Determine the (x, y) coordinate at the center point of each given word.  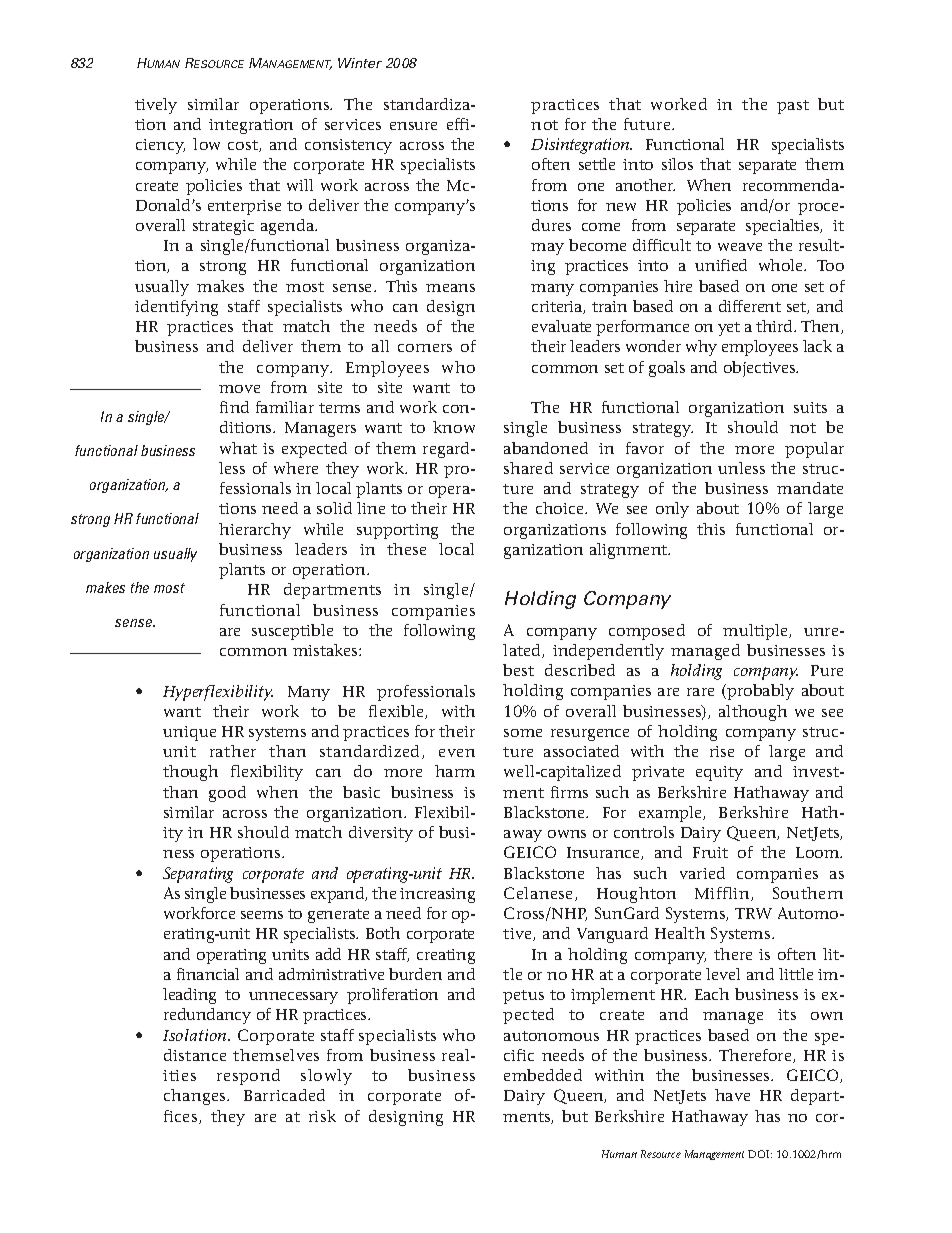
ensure (413, 126)
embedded (543, 1075)
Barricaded (284, 1095)
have (732, 1095)
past (793, 107)
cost (244, 146)
